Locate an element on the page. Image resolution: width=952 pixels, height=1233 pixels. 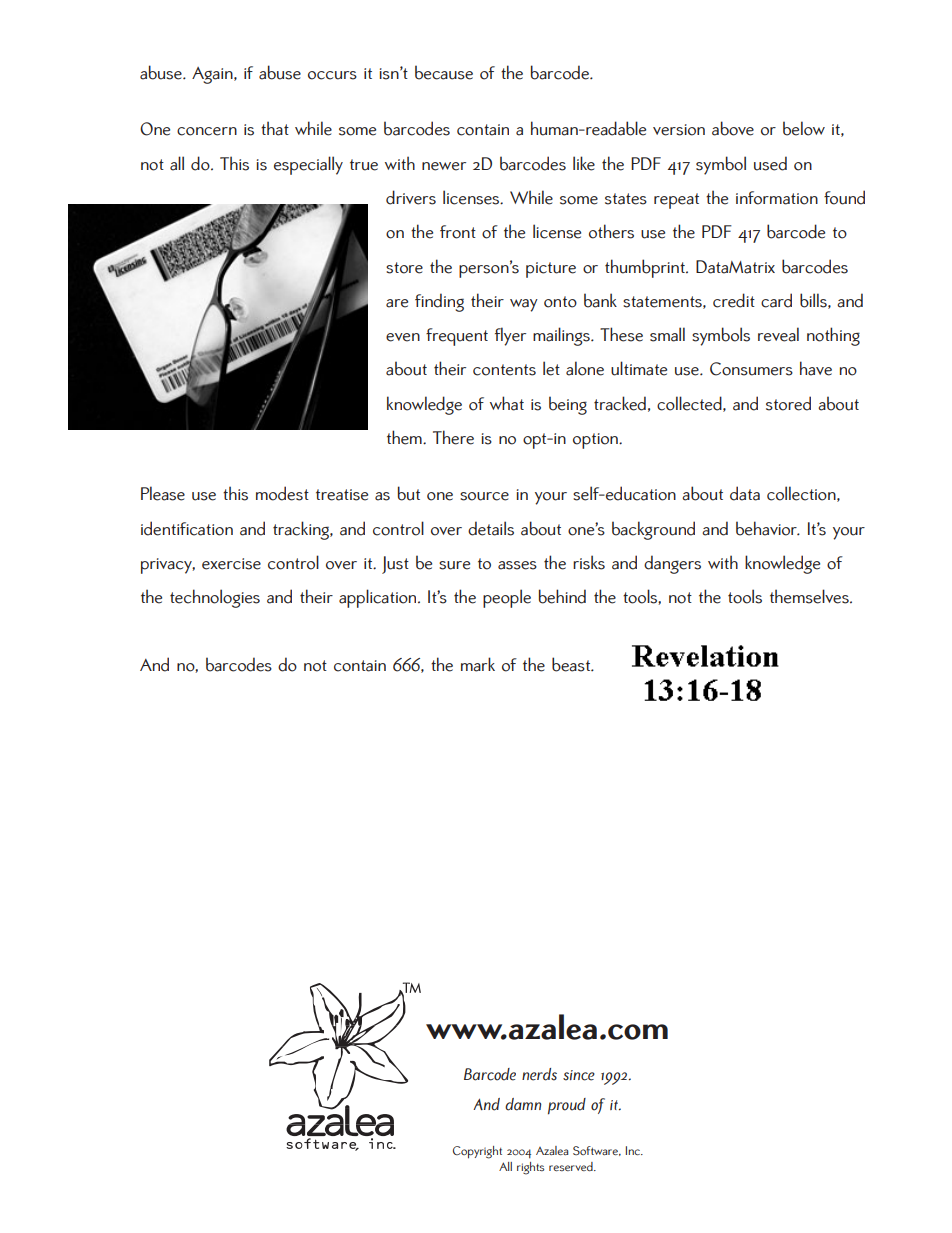
even is located at coordinates (403, 337).
